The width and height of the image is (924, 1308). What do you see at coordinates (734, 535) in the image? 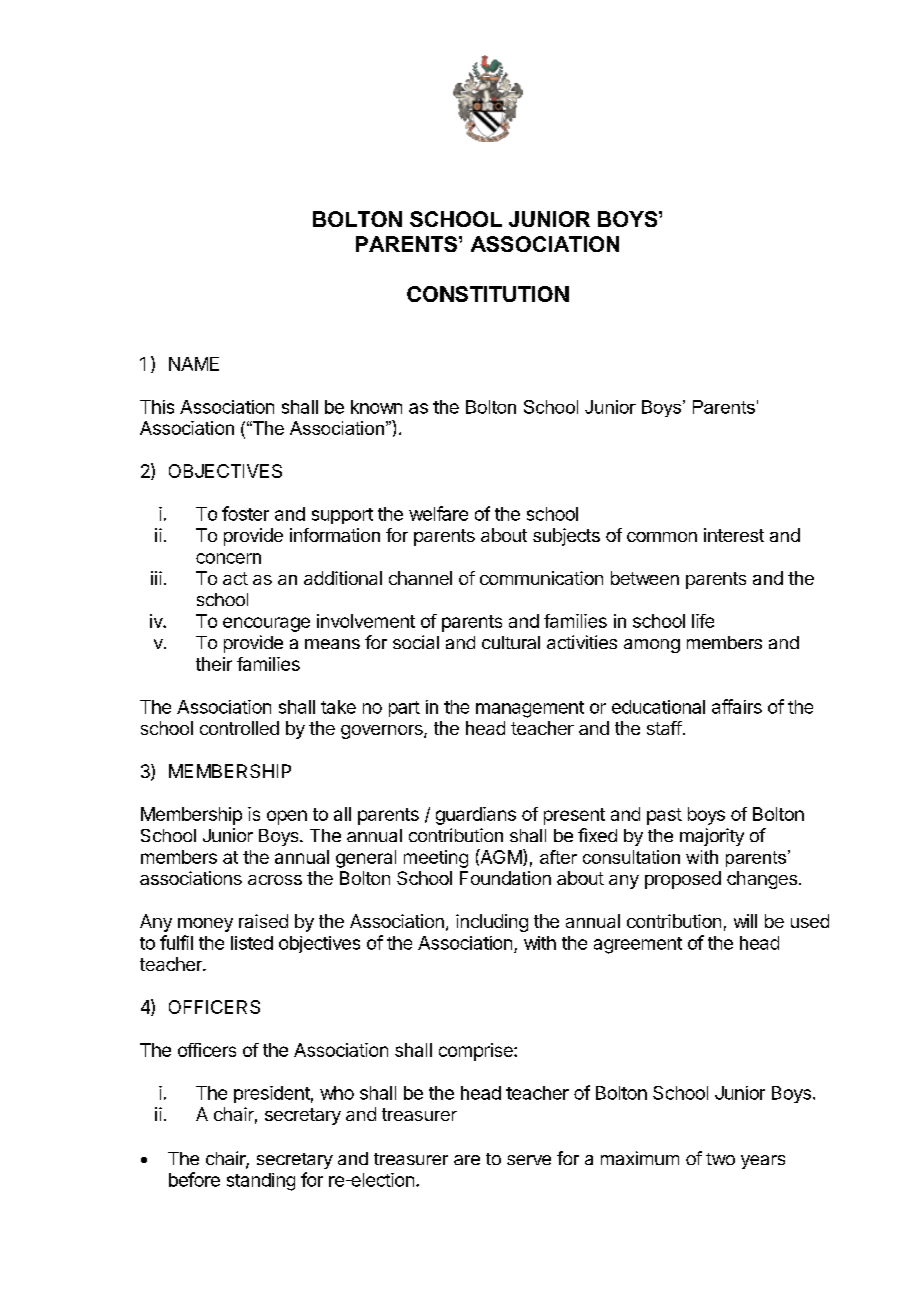
I see `interest` at bounding box center [734, 535].
